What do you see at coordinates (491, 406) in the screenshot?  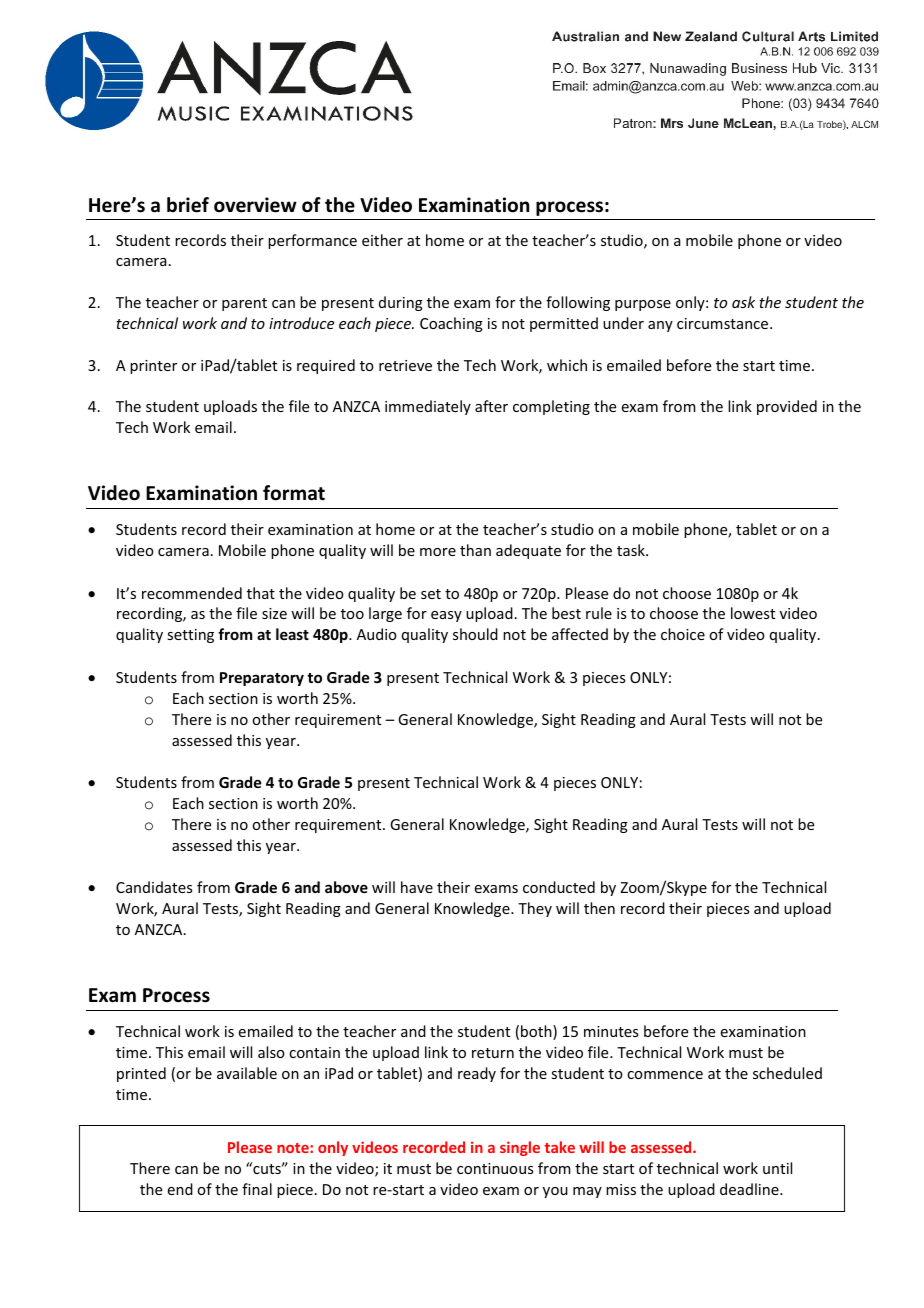 I see `after` at bounding box center [491, 406].
